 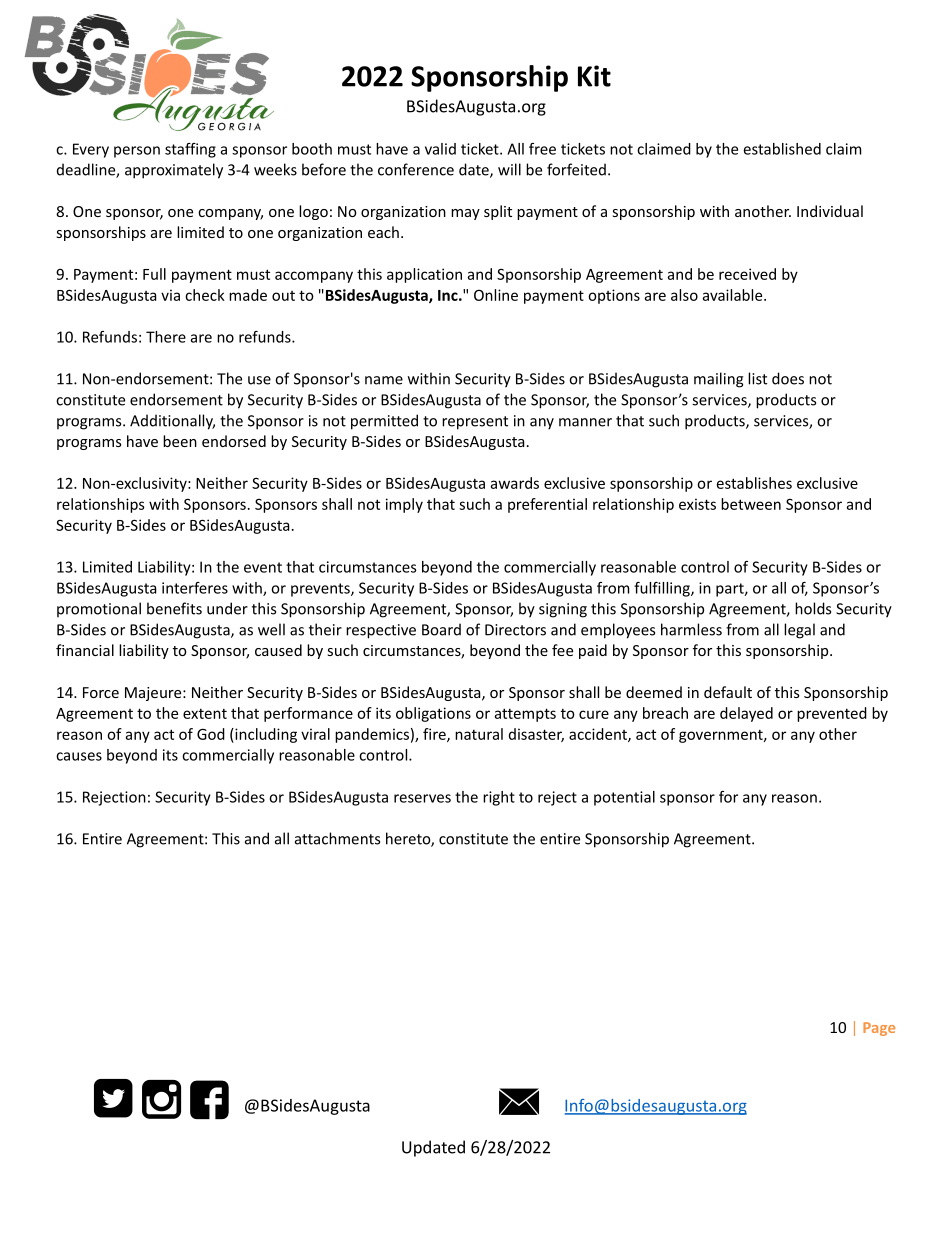 I want to click on right, so click(x=499, y=798).
